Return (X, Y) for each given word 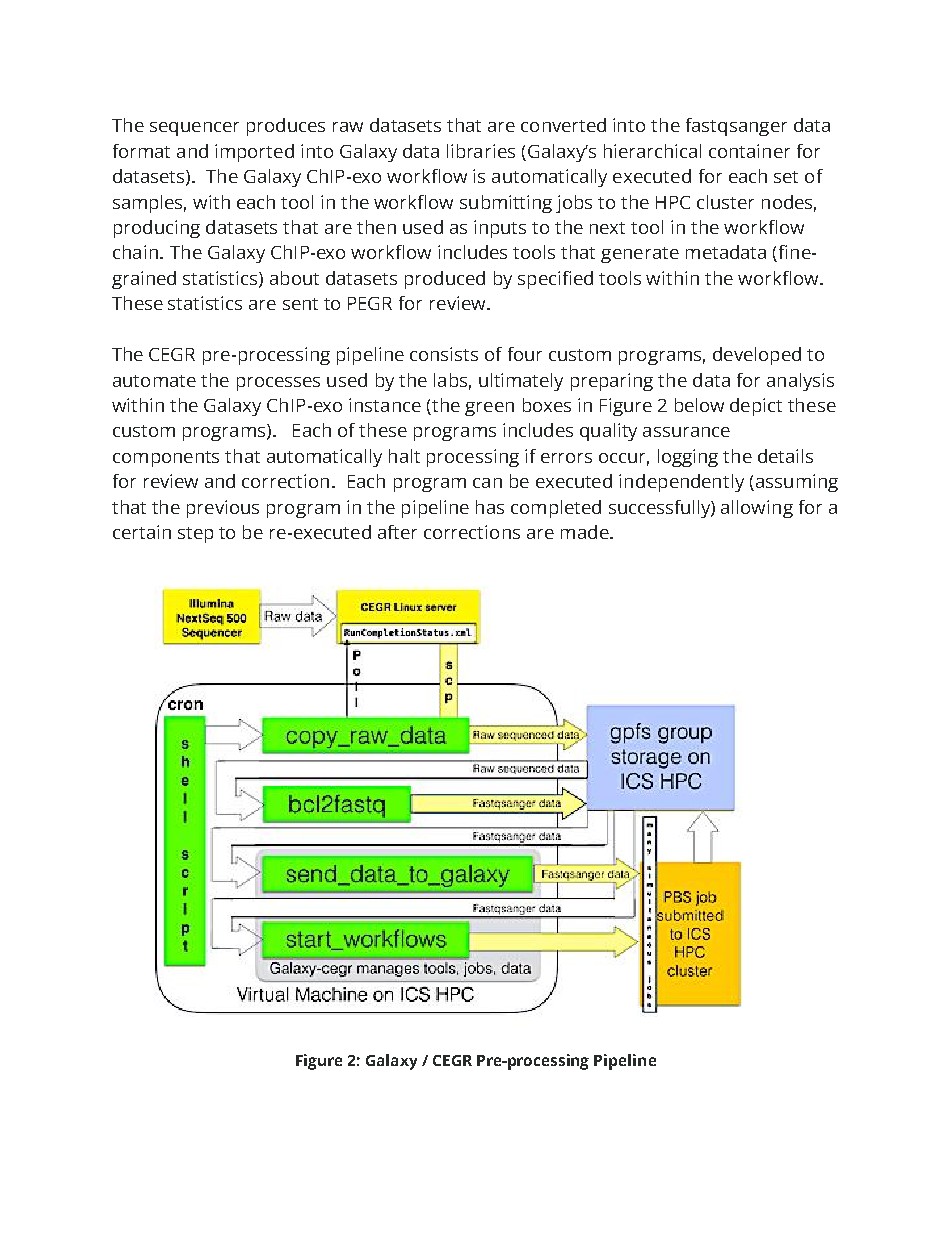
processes (278, 384)
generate (640, 255)
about (294, 278)
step (195, 535)
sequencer (194, 129)
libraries (481, 151)
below (699, 405)
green (489, 409)
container (749, 151)
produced (445, 280)
